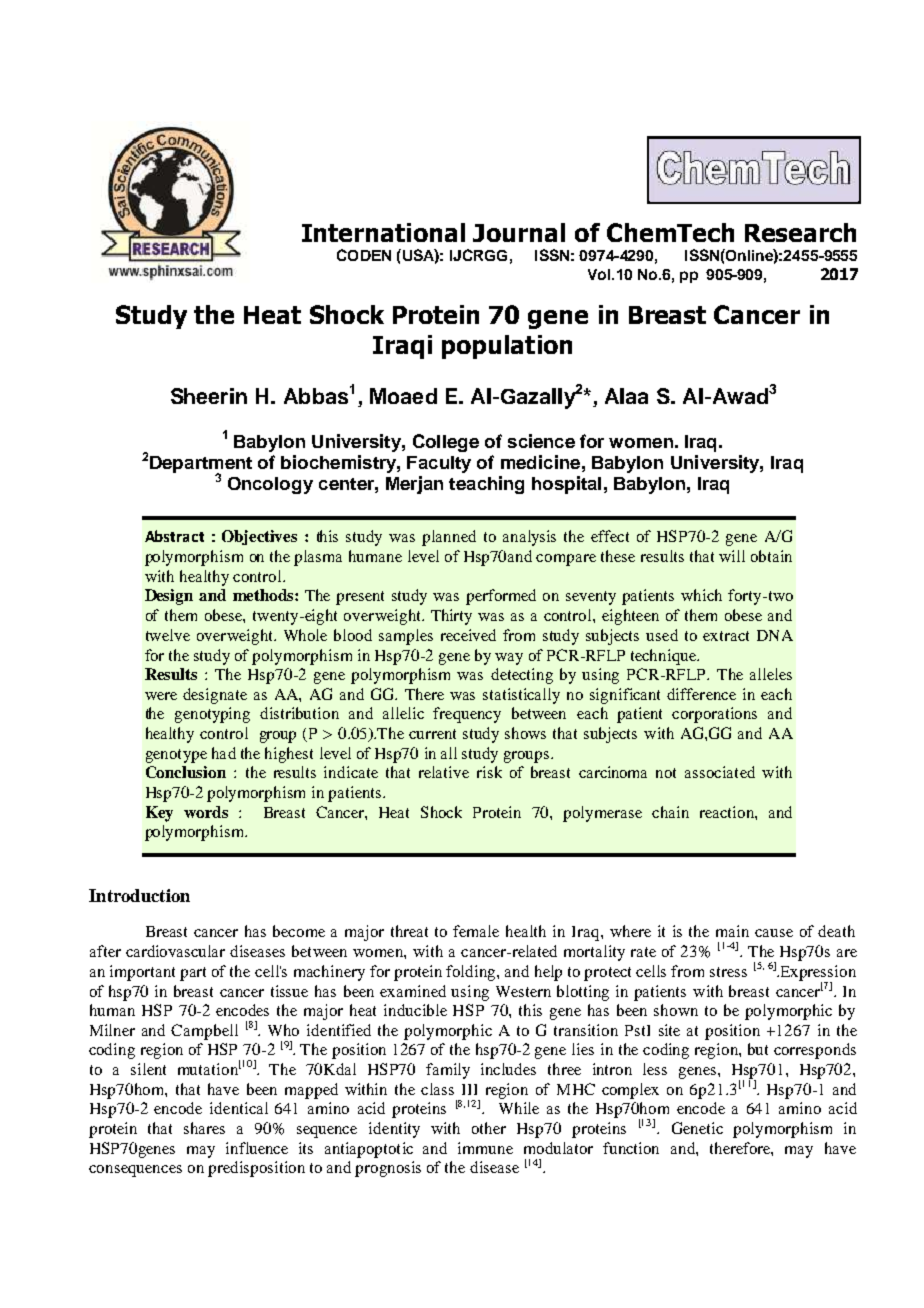  Describe the element at coordinates (631, 1148) in the image. I see `function` at that location.
